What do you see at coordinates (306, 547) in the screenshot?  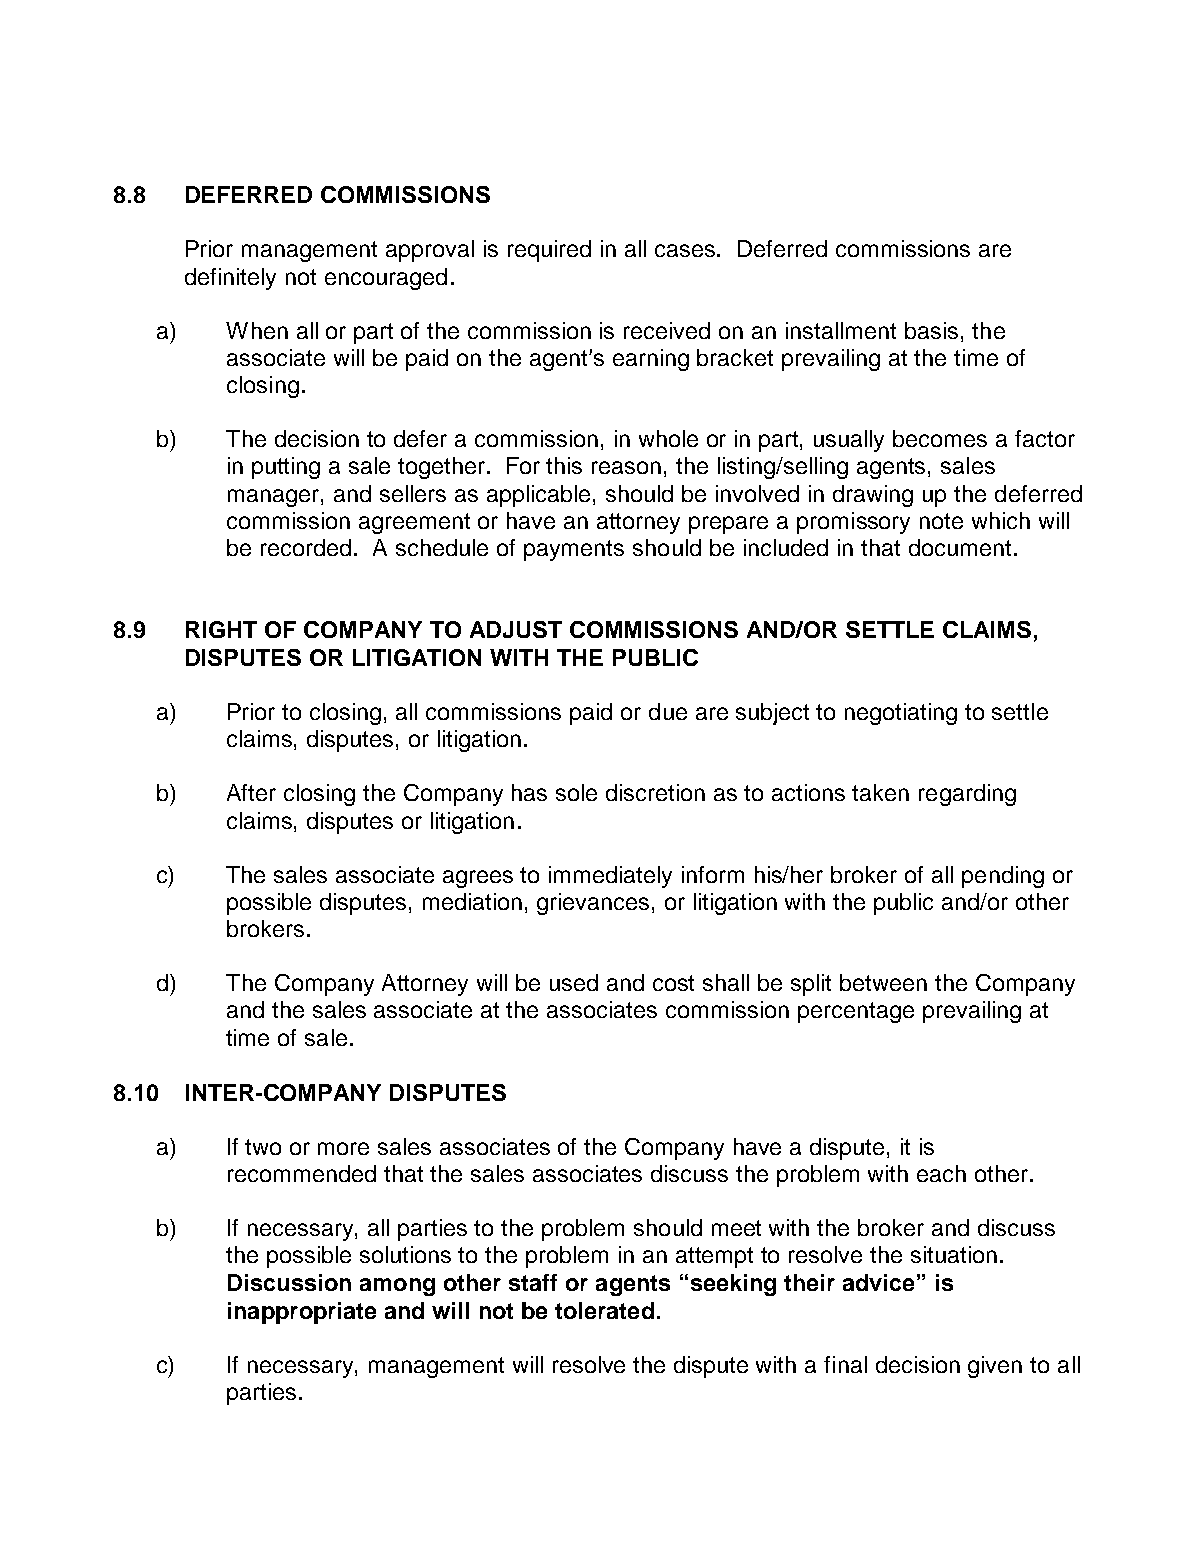 I see `recorded` at bounding box center [306, 547].
